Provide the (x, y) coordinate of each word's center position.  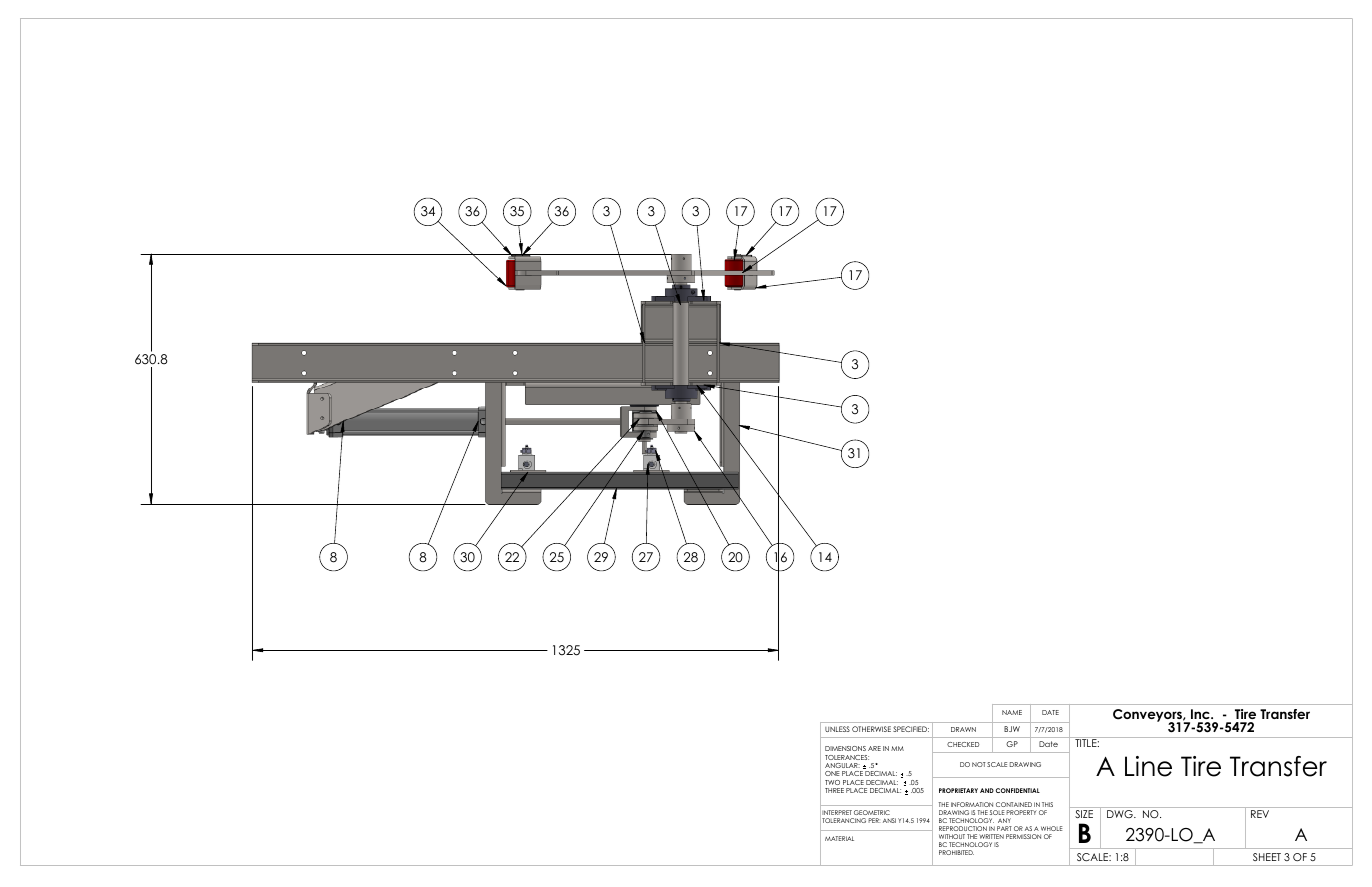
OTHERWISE (871, 729)
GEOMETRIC (872, 812)
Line (1148, 766)
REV (1260, 814)
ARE (874, 748)
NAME (1012, 712)
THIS (1047, 804)
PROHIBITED (956, 852)
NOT (979, 764)
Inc (1201, 714)
